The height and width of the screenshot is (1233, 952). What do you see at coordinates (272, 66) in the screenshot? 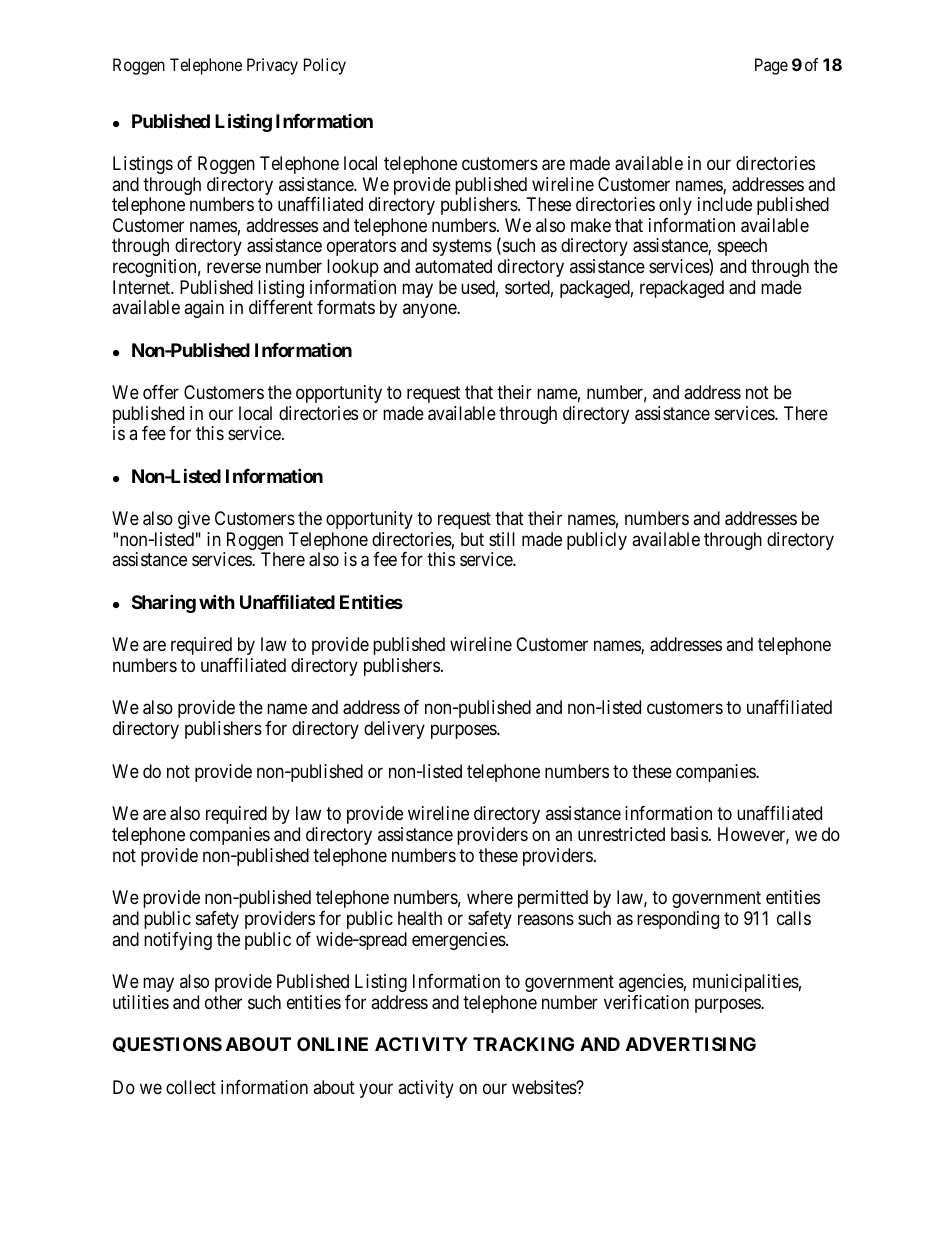
I see `Privacy` at bounding box center [272, 66].
